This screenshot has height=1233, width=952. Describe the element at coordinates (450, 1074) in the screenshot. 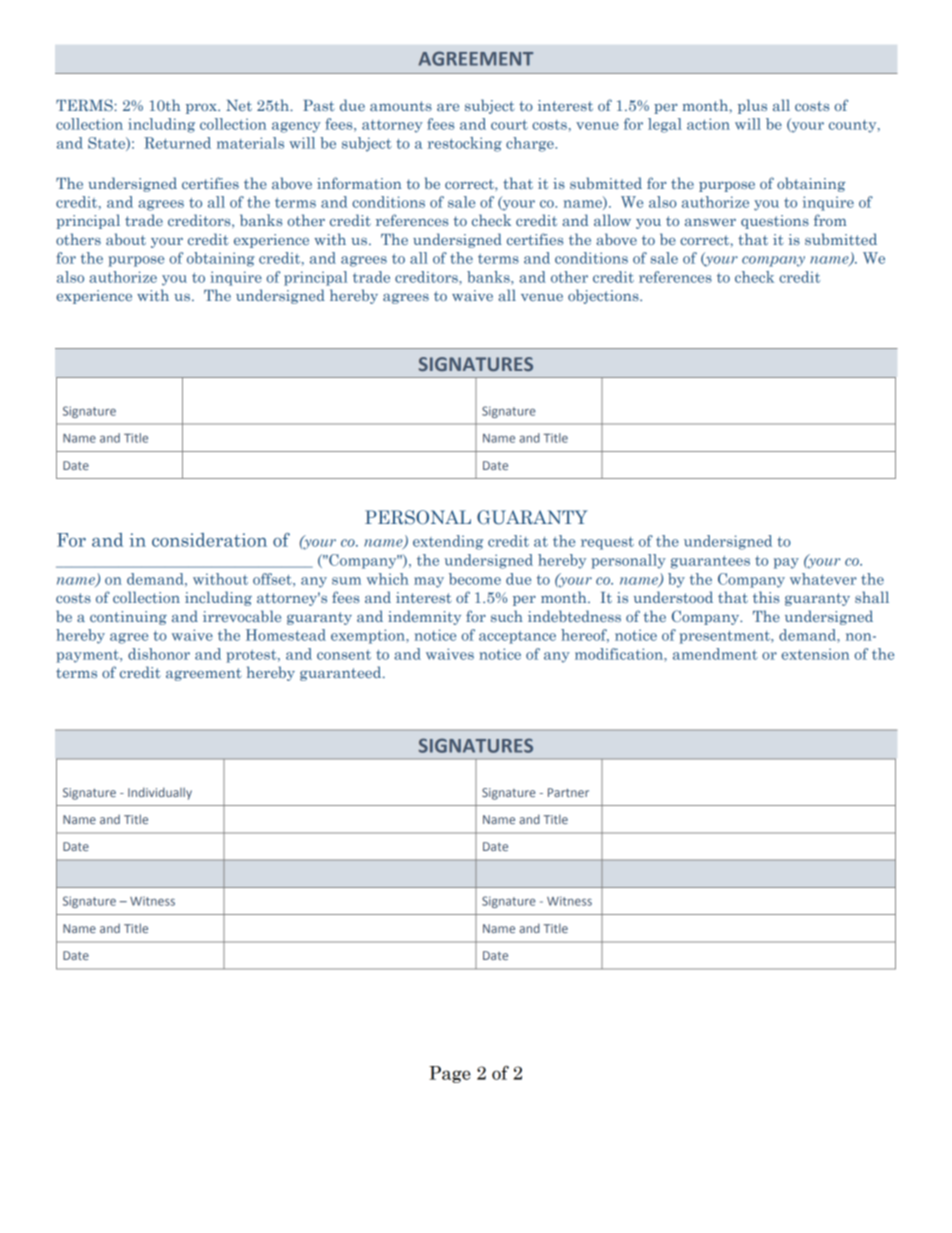

I see `Page` at that location.
